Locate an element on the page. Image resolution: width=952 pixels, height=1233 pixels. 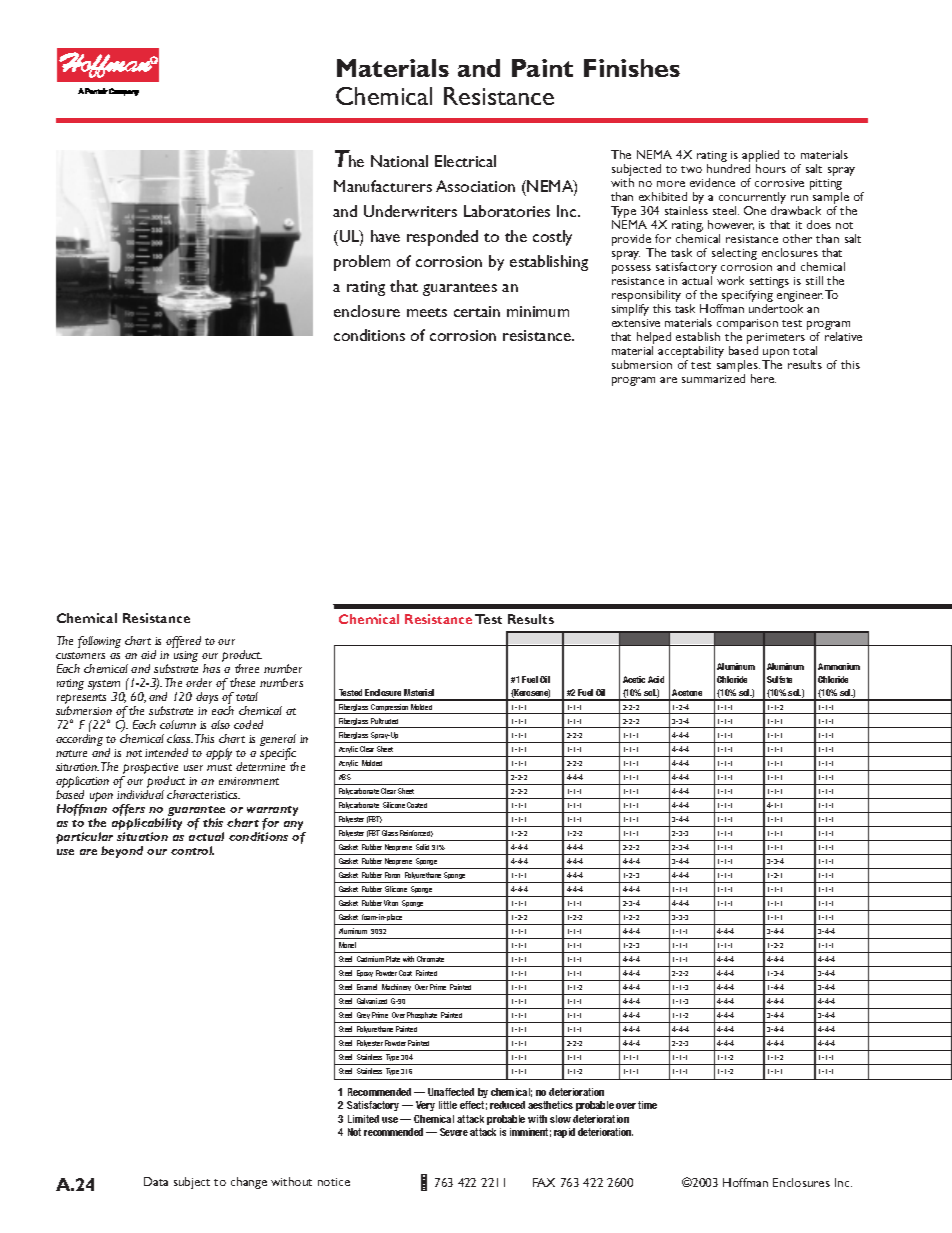
Sulfate is located at coordinates (779, 679).
